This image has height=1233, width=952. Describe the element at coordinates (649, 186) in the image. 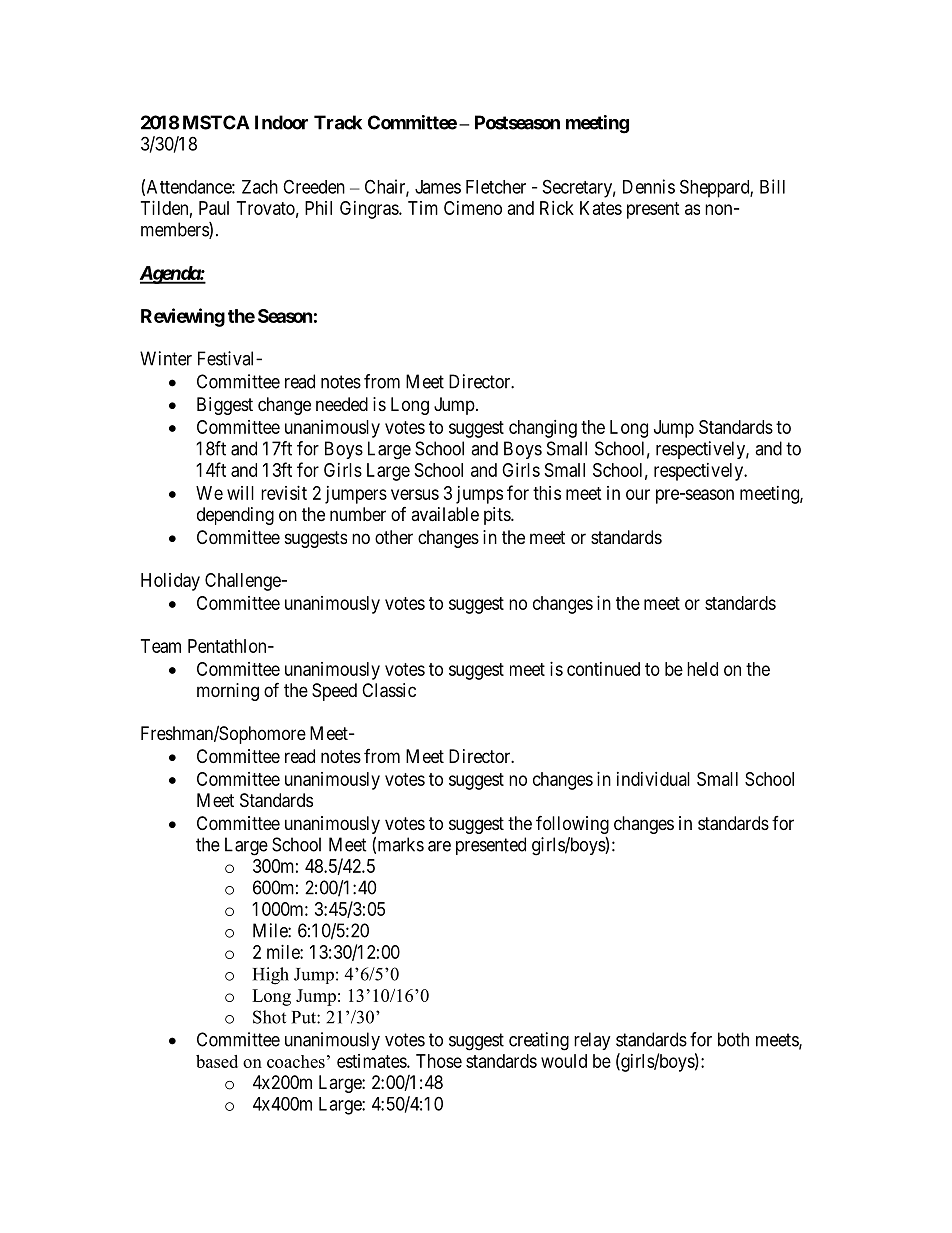

I see `Dennis` at that location.
